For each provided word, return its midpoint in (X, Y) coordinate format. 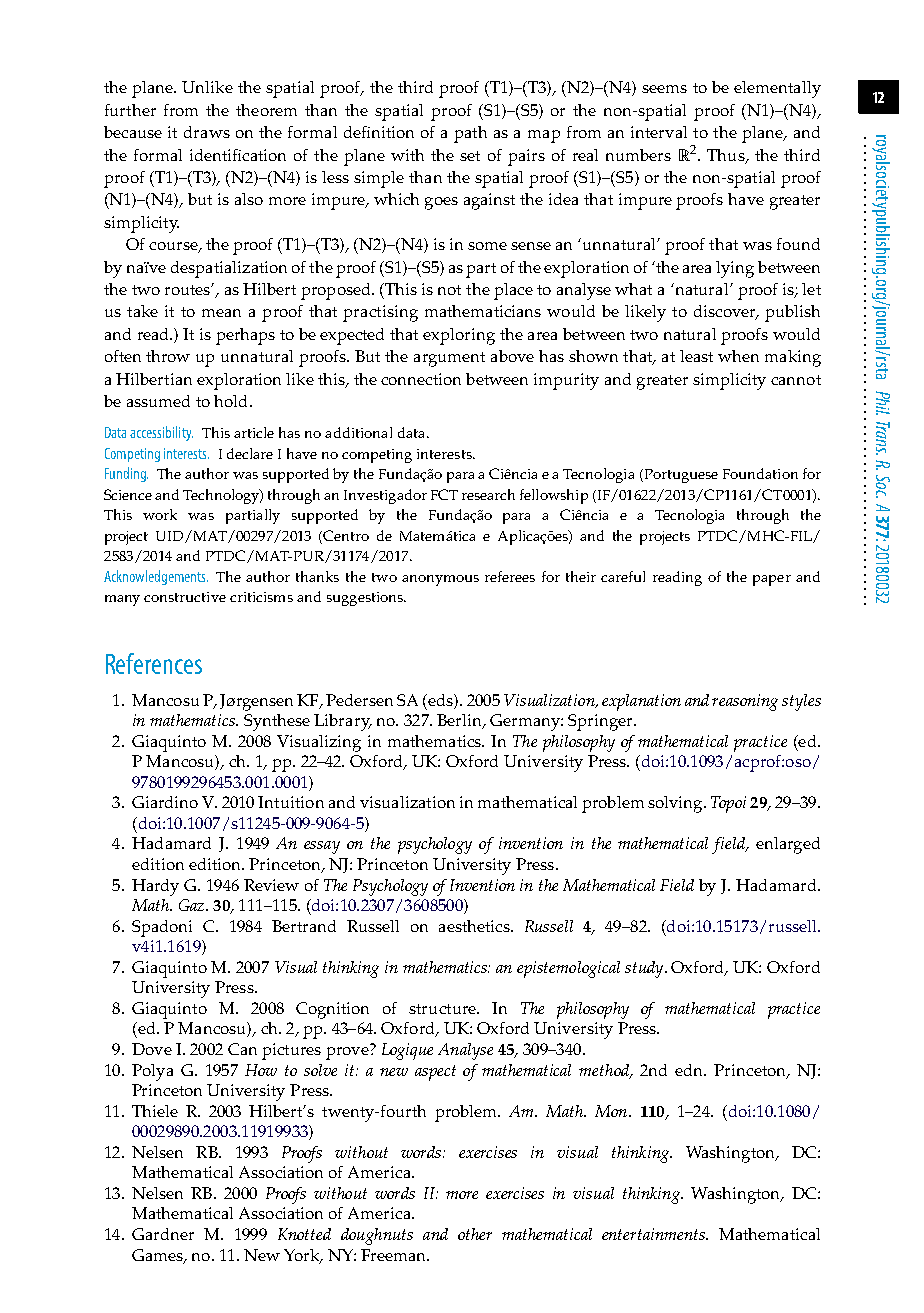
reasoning (745, 702)
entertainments (654, 1234)
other (475, 1234)
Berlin (460, 721)
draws (207, 132)
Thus (727, 156)
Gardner (163, 1234)
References (154, 663)
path (470, 134)
